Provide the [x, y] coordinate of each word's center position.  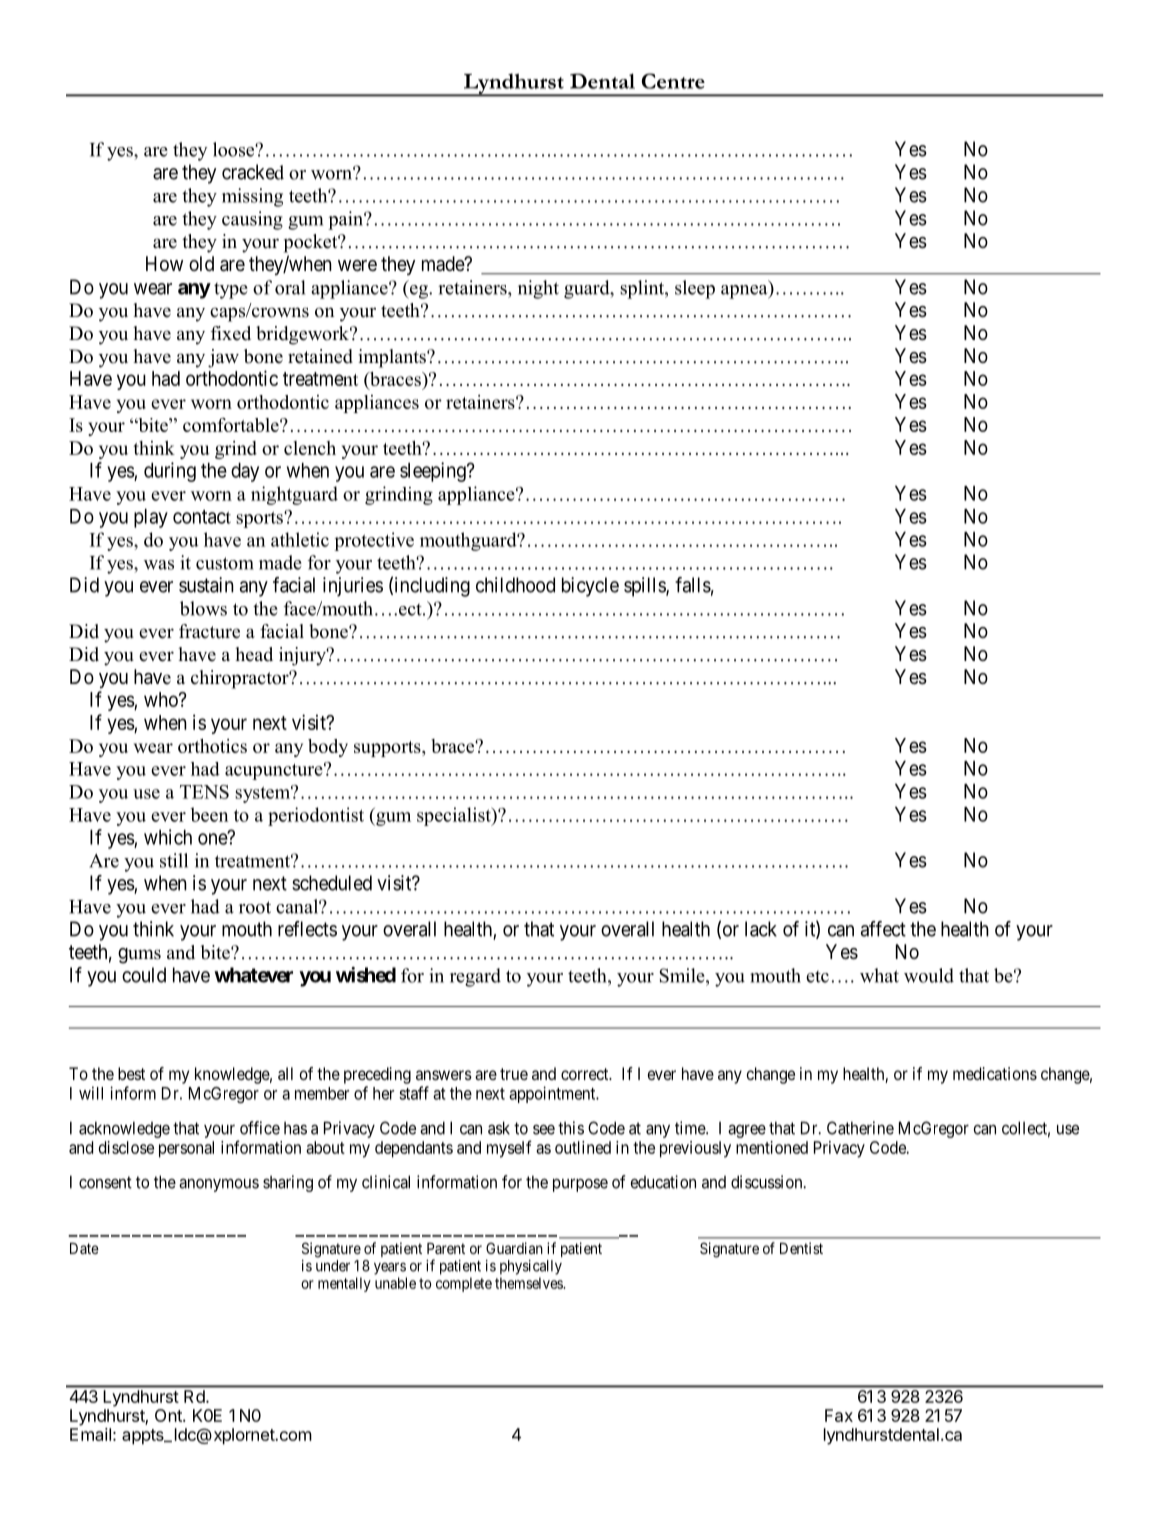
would [929, 975]
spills [645, 587]
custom [225, 563]
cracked [253, 172]
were [357, 265]
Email [90, 1434]
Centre [673, 81]
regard [475, 977]
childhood [515, 585]
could [144, 975]
